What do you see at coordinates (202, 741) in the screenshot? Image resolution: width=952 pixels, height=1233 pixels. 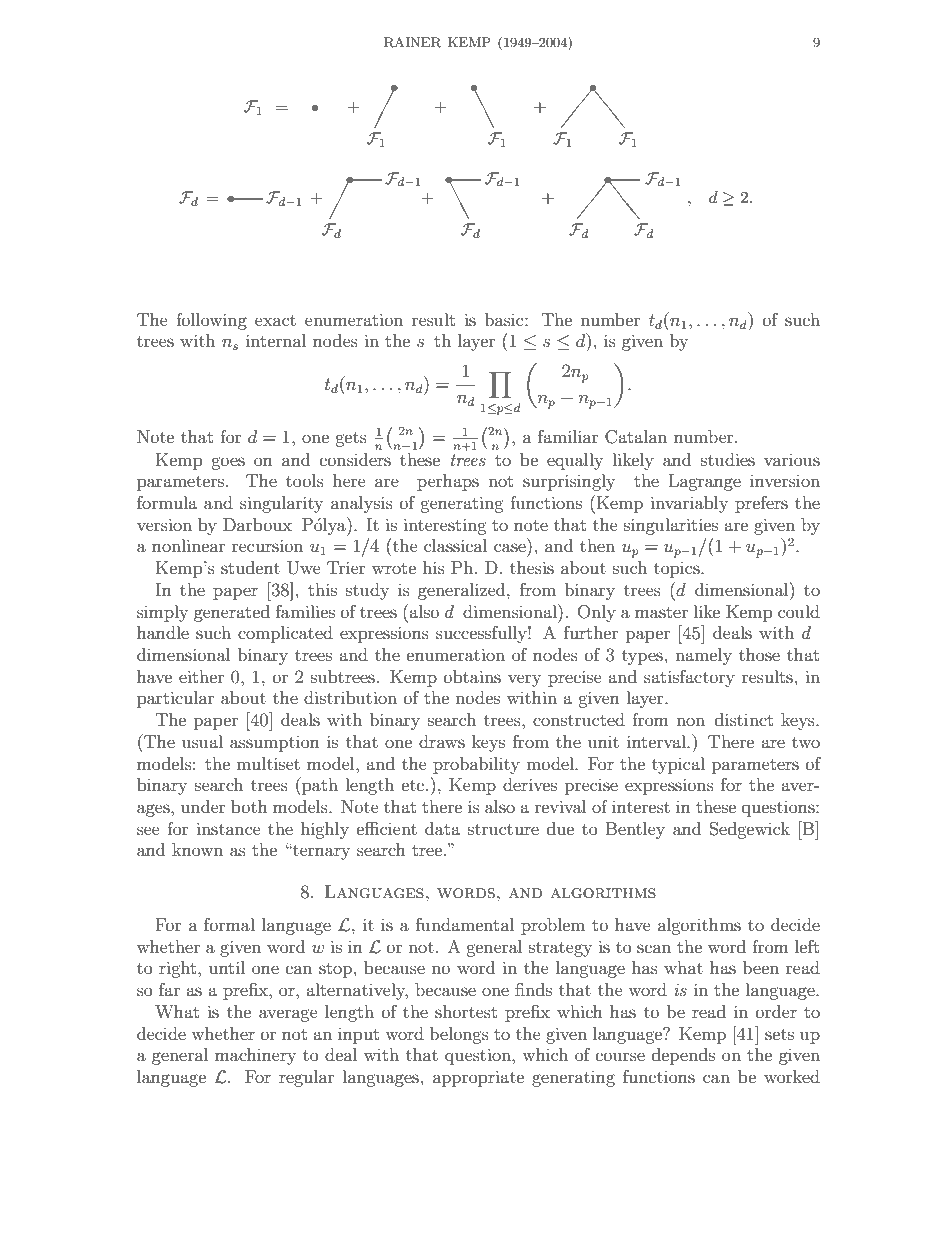 I see `usual` at bounding box center [202, 741].
